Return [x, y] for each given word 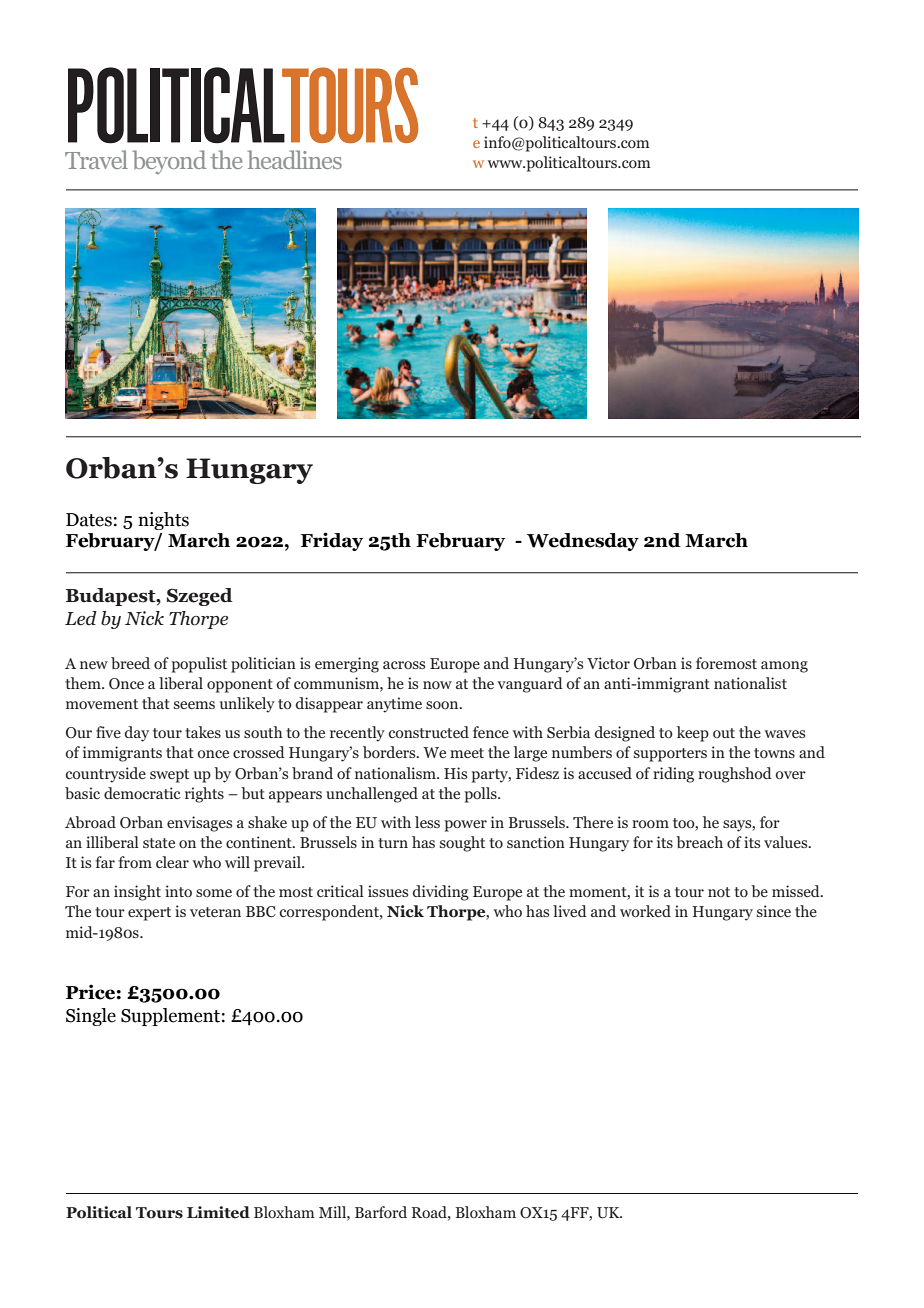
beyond [169, 162]
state [159, 843]
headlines [295, 159]
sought [462, 844]
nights [163, 521]
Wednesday [583, 542]
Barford [381, 1212]
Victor [608, 663]
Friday [332, 541]
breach [699, 842]
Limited [218, 1212]
